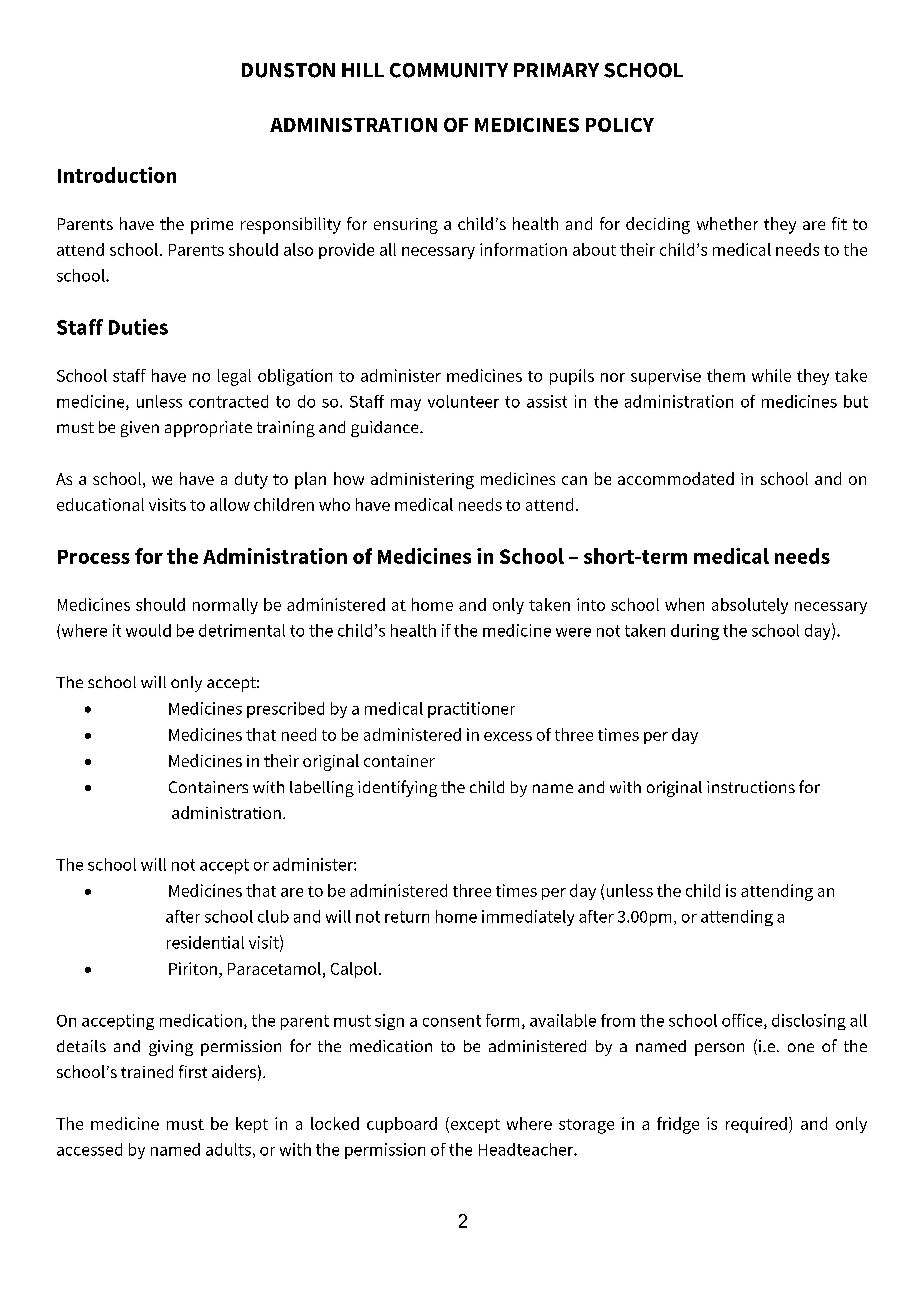 The width and height of the image is (924, 1308). What do you see at coordinates (771, 375) in the image?
I see `while` at bounding box center [771, 375].
